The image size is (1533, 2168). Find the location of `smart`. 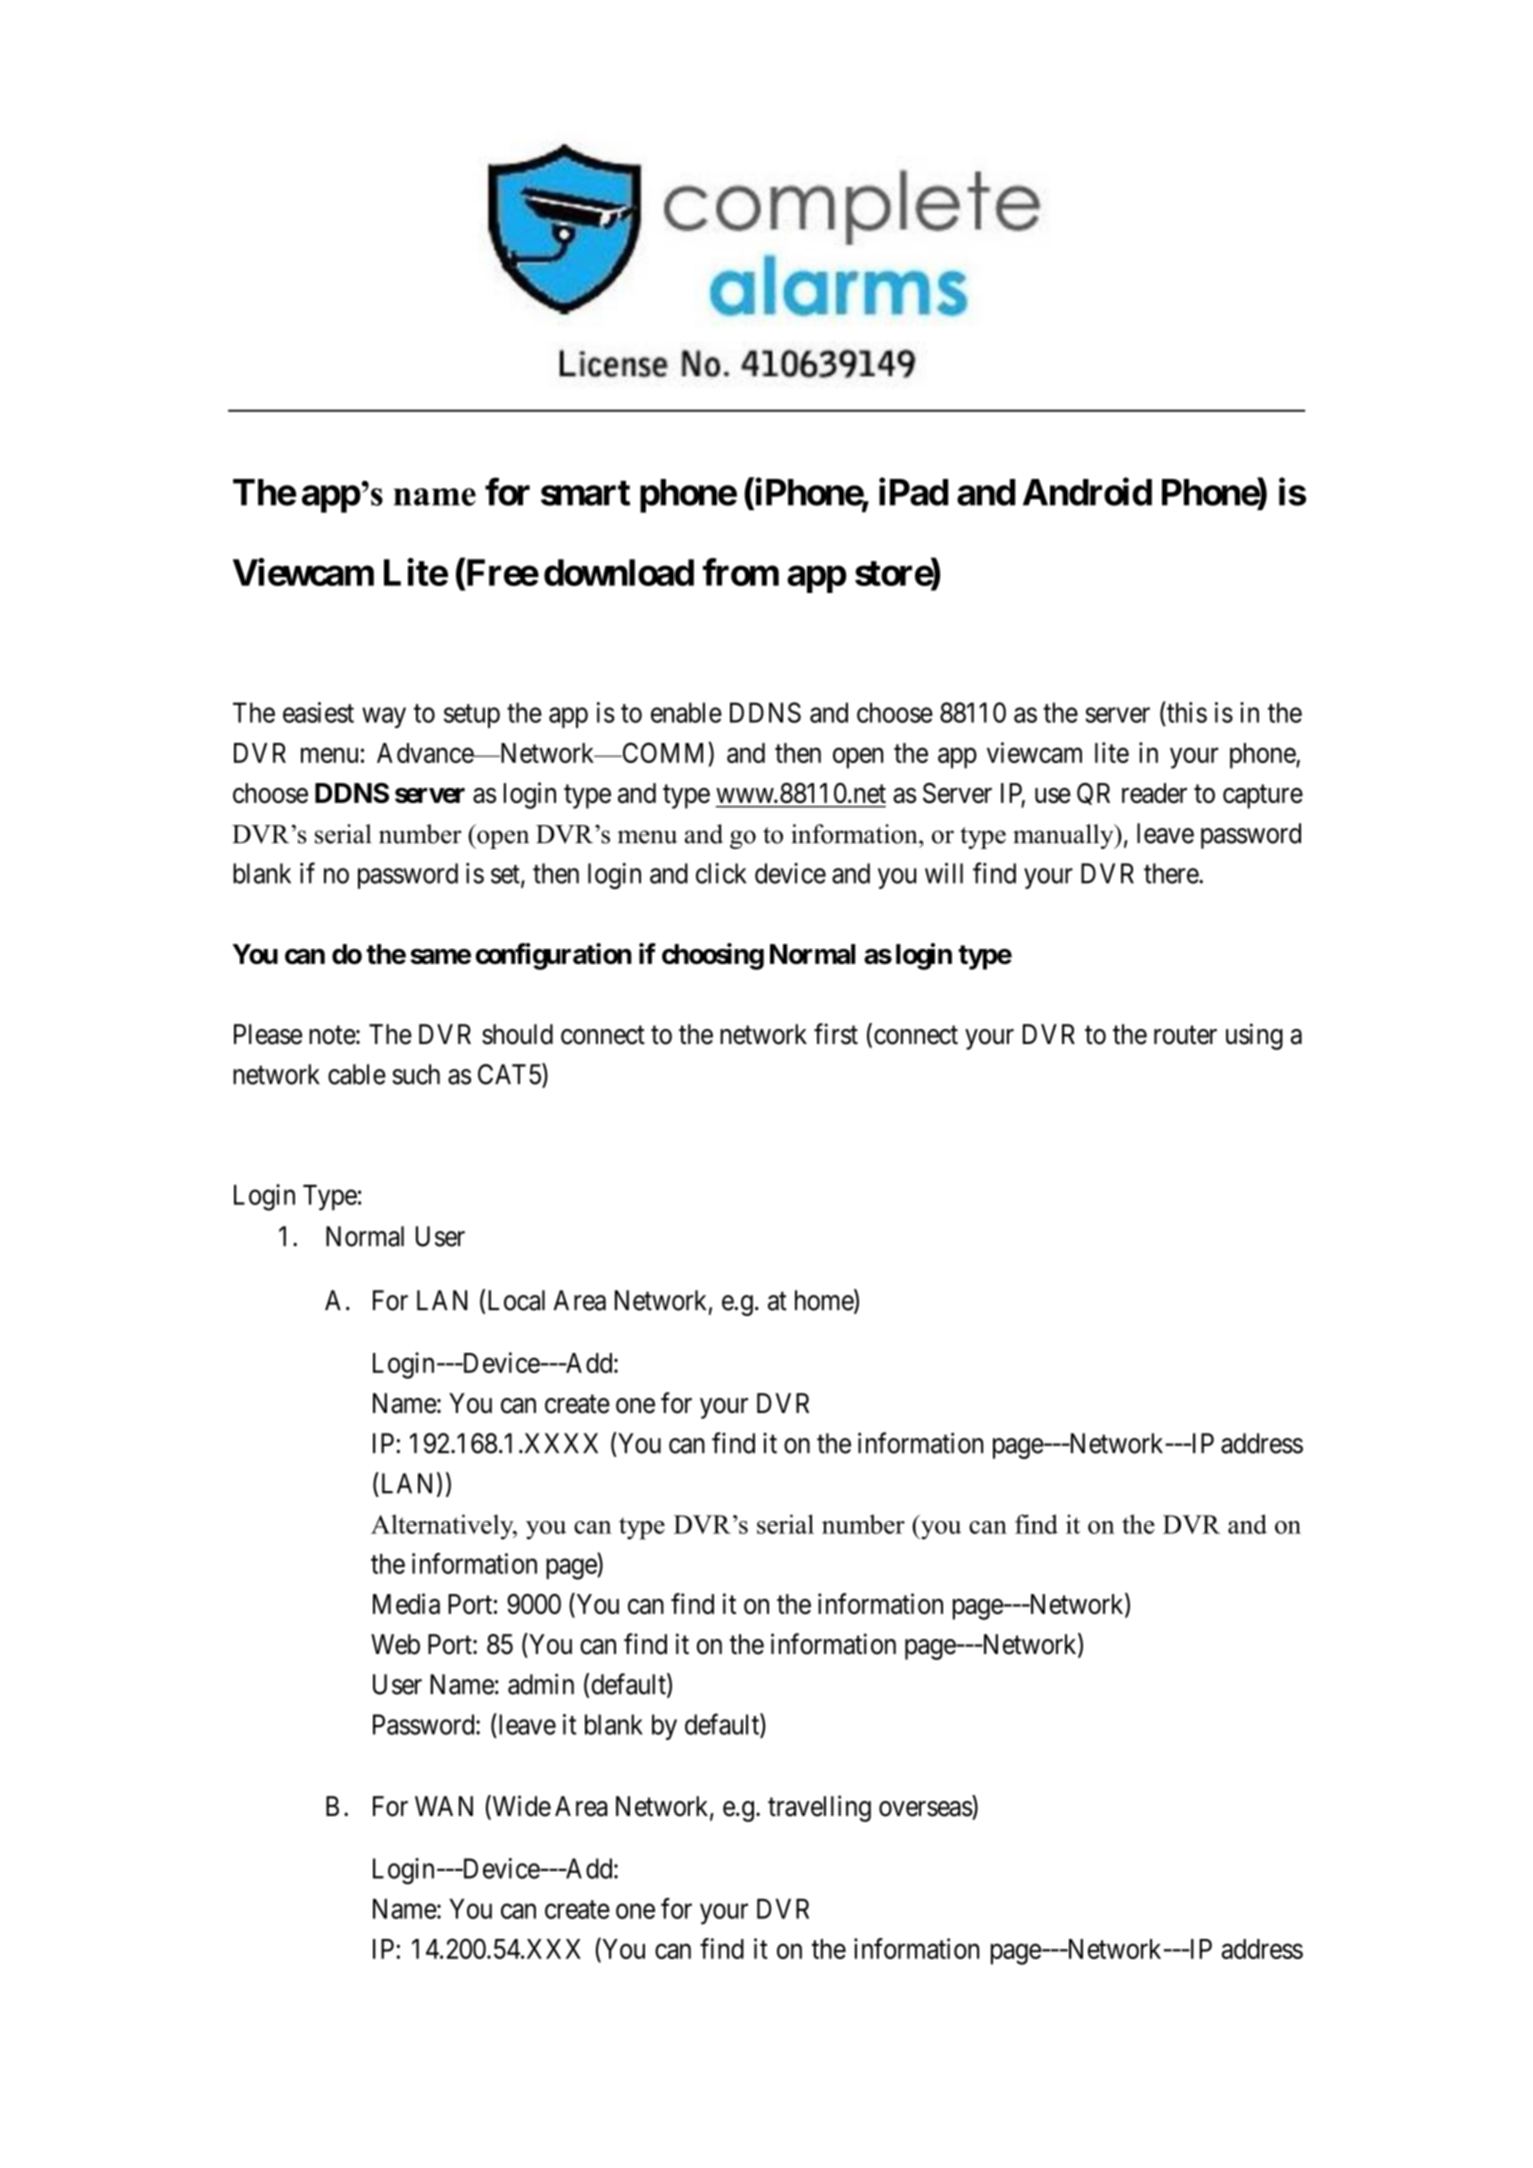

smart is located at coordinates (585, 493).
